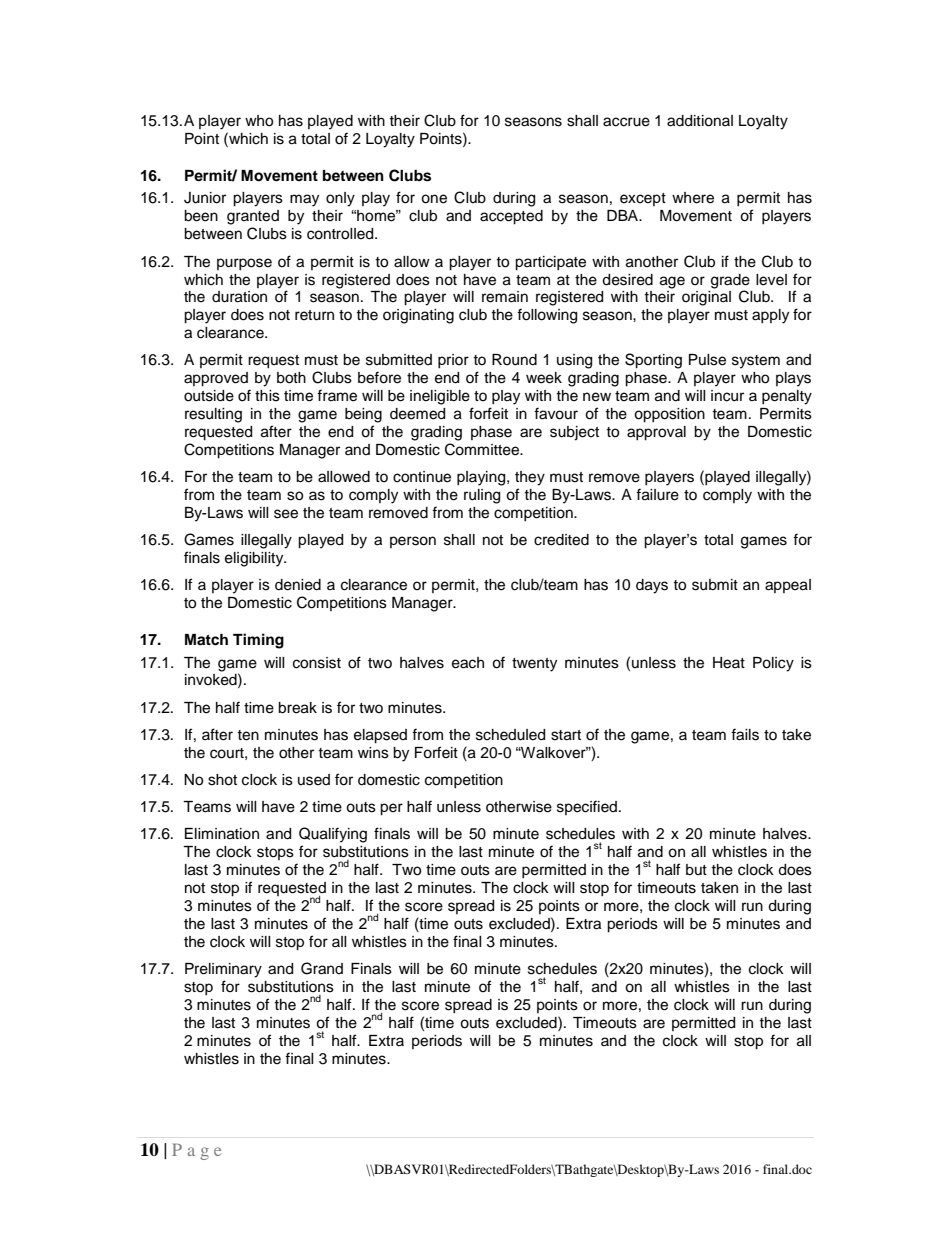 The height and width of the image is (1233, 952). Describe the element at coordinates (652, 586) in the image. I see `days` at that location.
